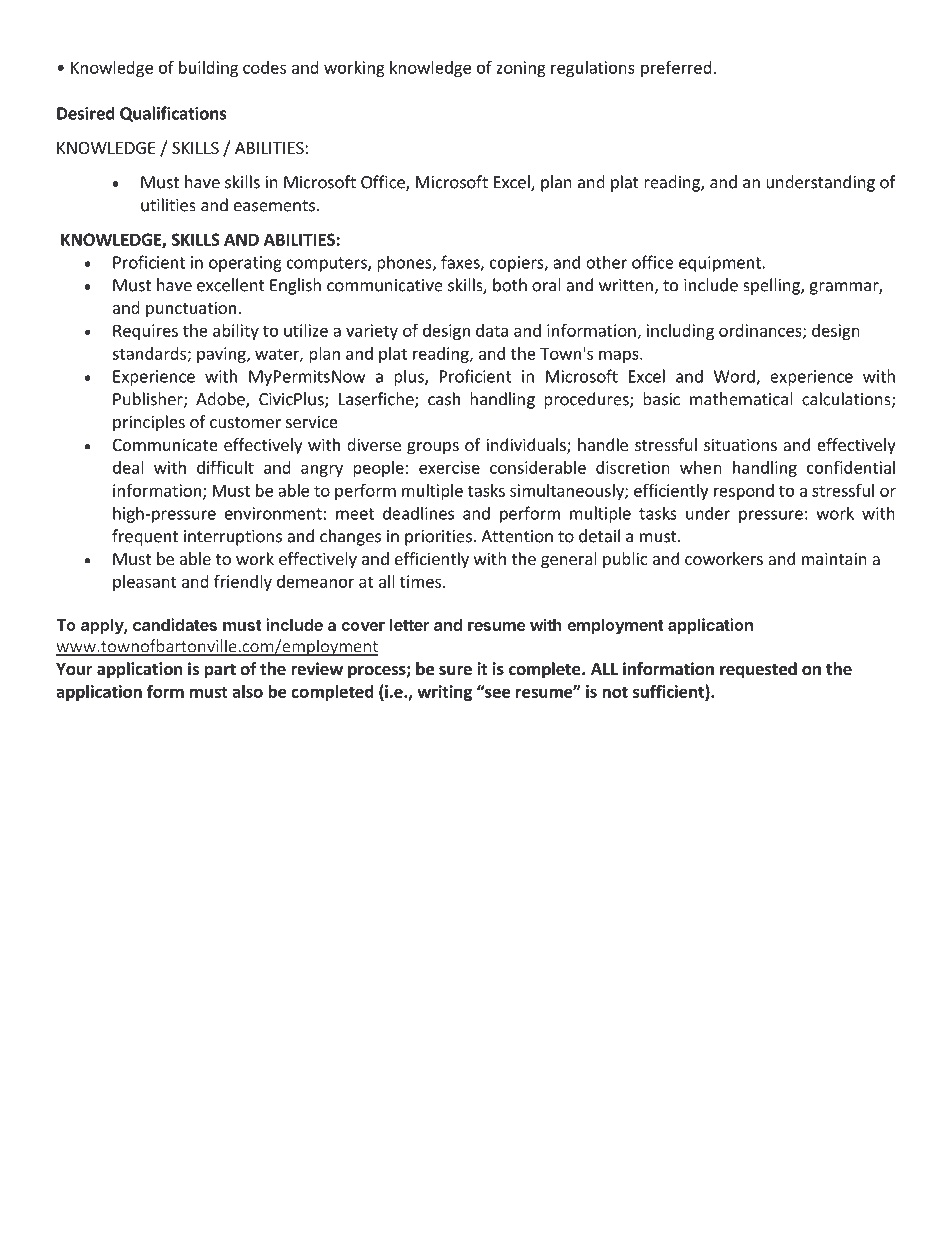  I want to click on preferred, so click(676, 69).
